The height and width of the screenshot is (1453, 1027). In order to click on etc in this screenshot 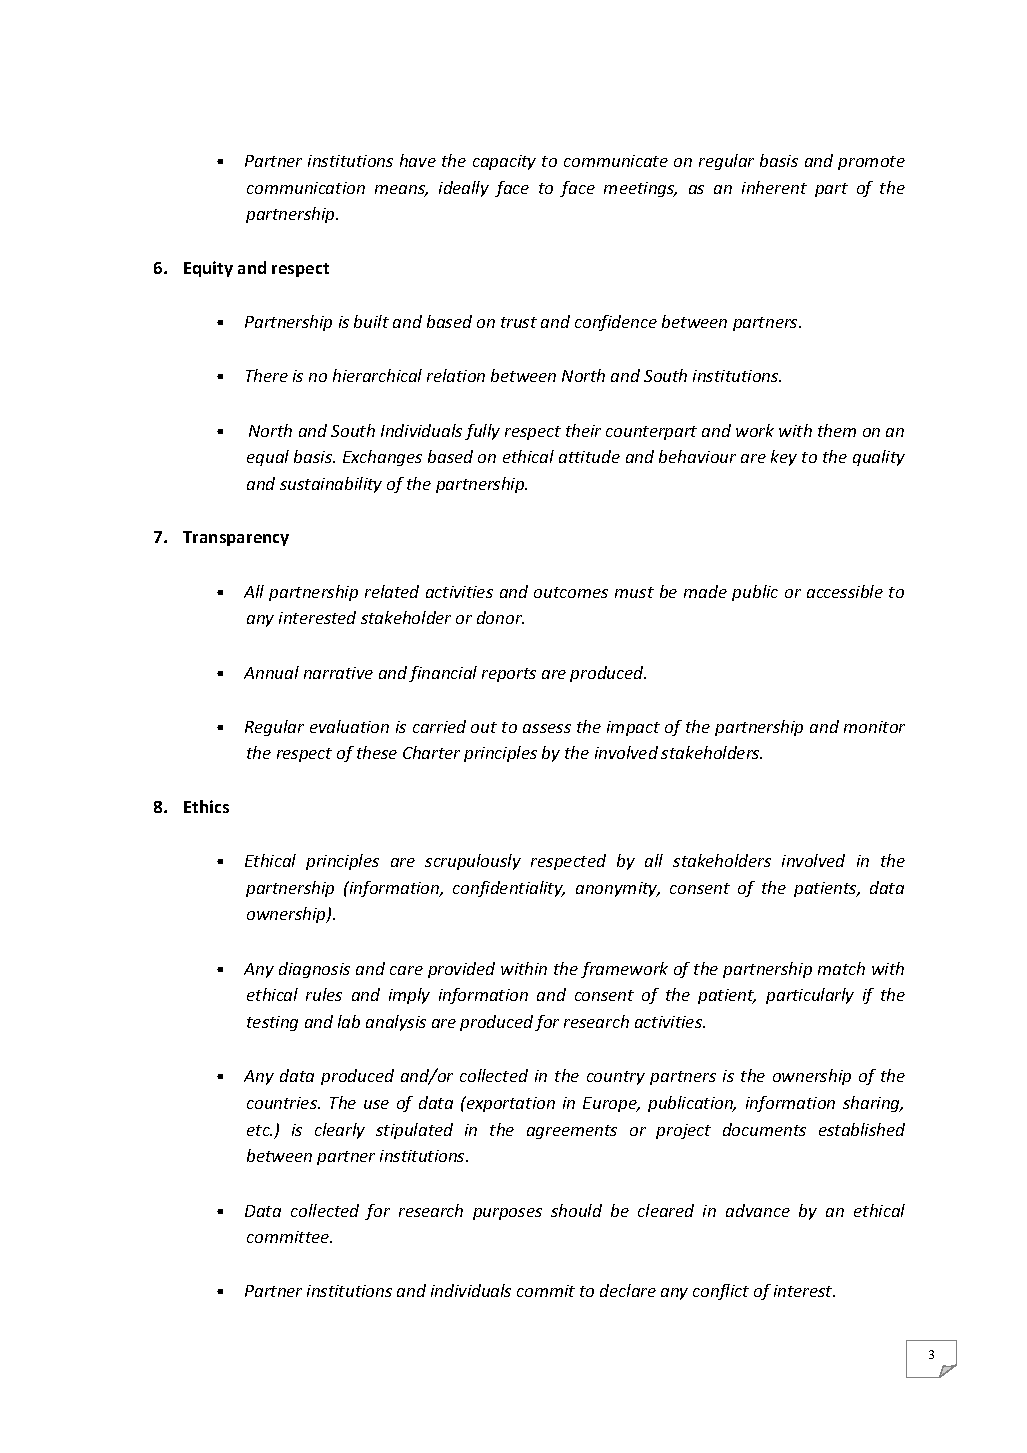, I will do `click(259, 1130)`.
